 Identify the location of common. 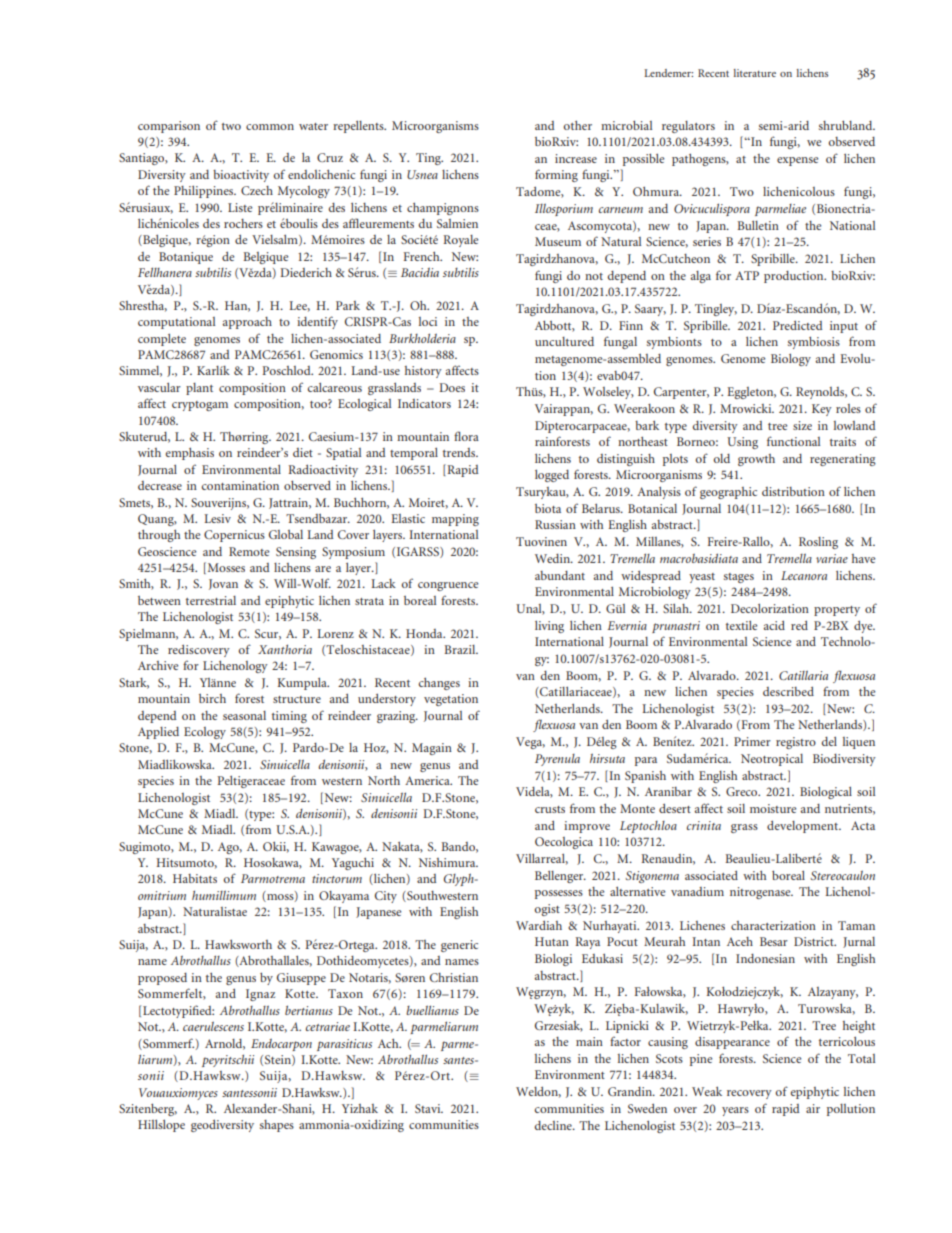
(270, 127).
